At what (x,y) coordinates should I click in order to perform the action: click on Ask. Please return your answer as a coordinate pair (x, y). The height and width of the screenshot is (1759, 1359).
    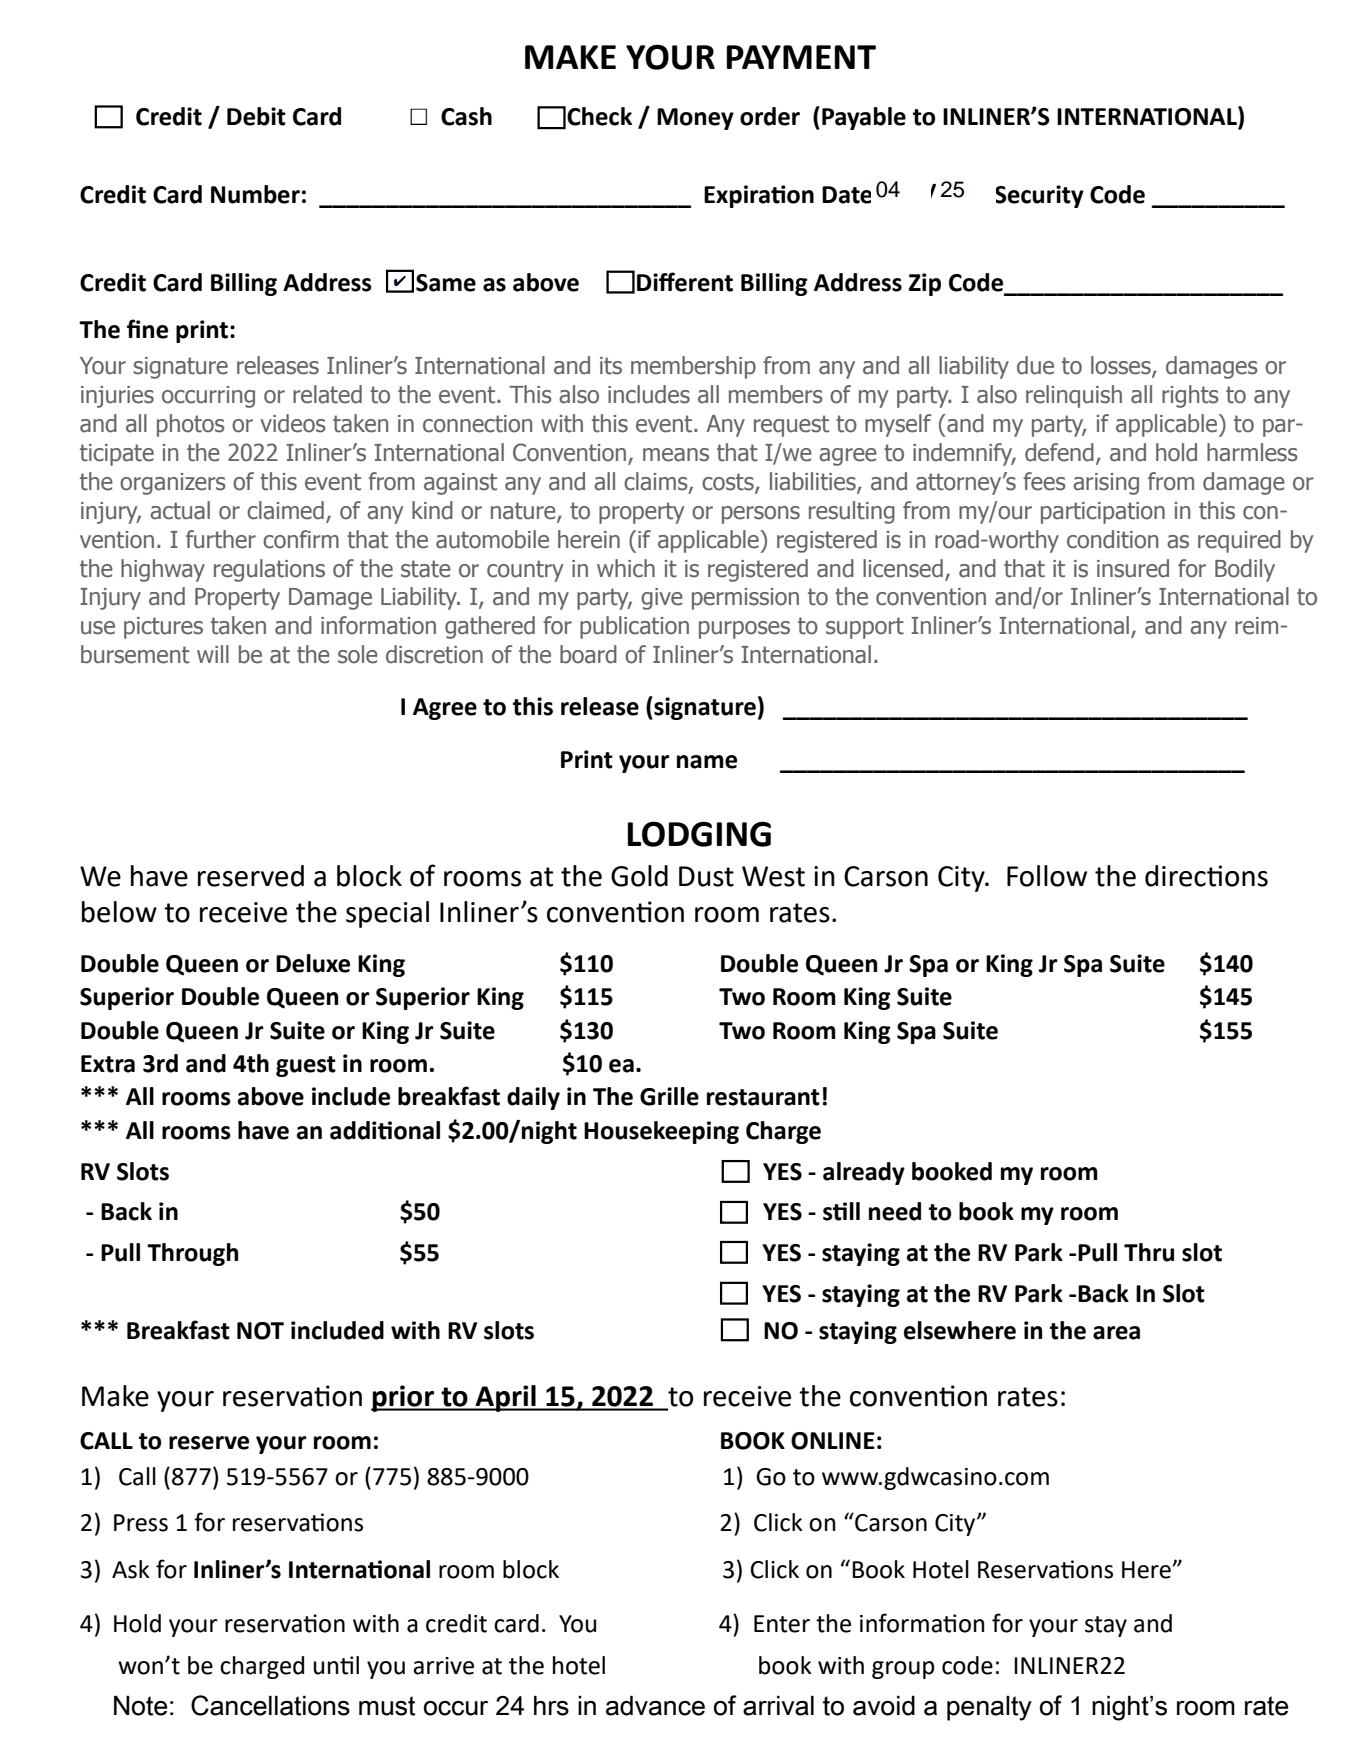
    Looking at the image, I should click on (131, 1569).
